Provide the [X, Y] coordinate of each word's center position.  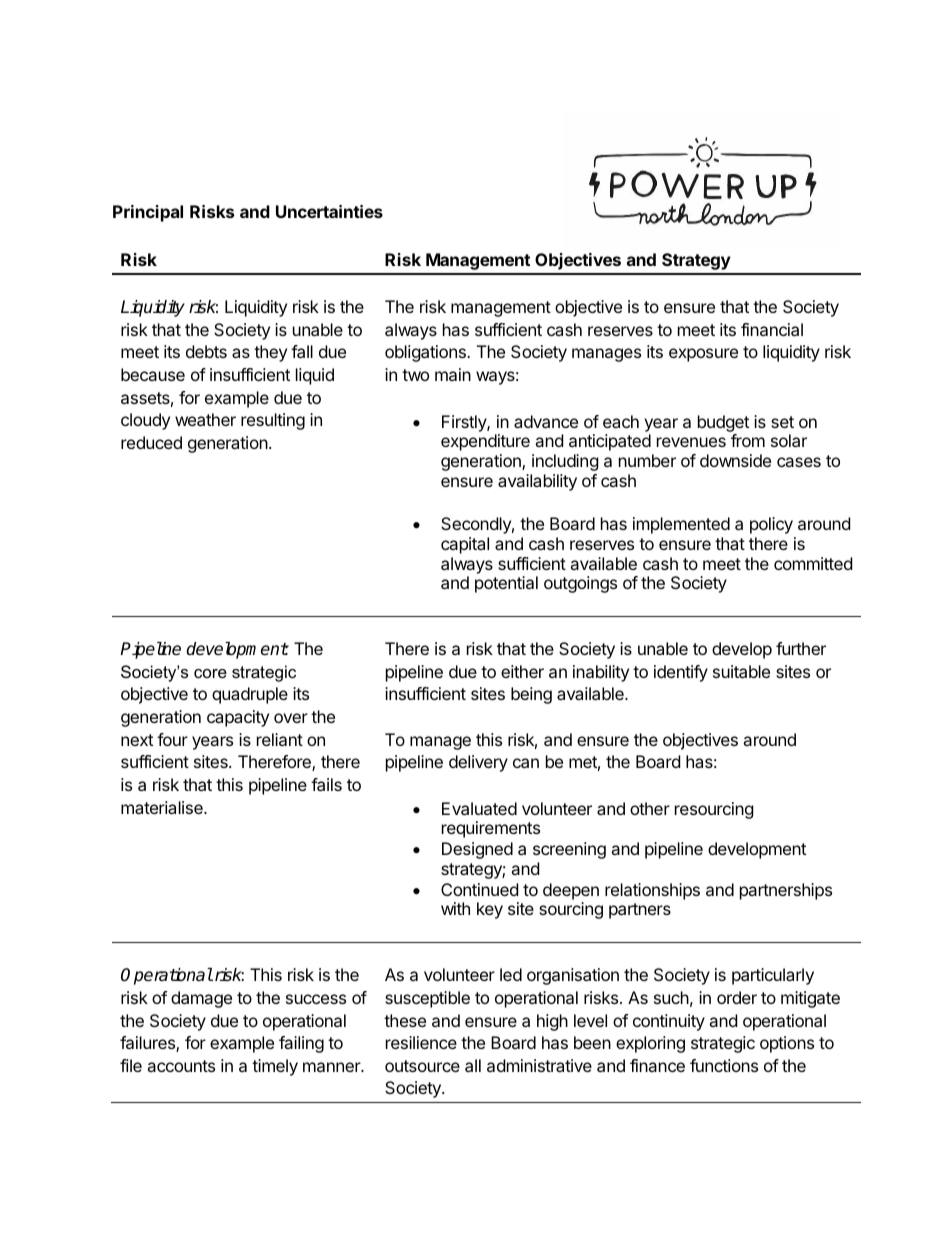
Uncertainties [329, 211]
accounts [181, 1066]
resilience [421, 1042]
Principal [148, 213]
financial [772, 329]
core [210, 673]
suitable [741, 671]
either [522, 671]
